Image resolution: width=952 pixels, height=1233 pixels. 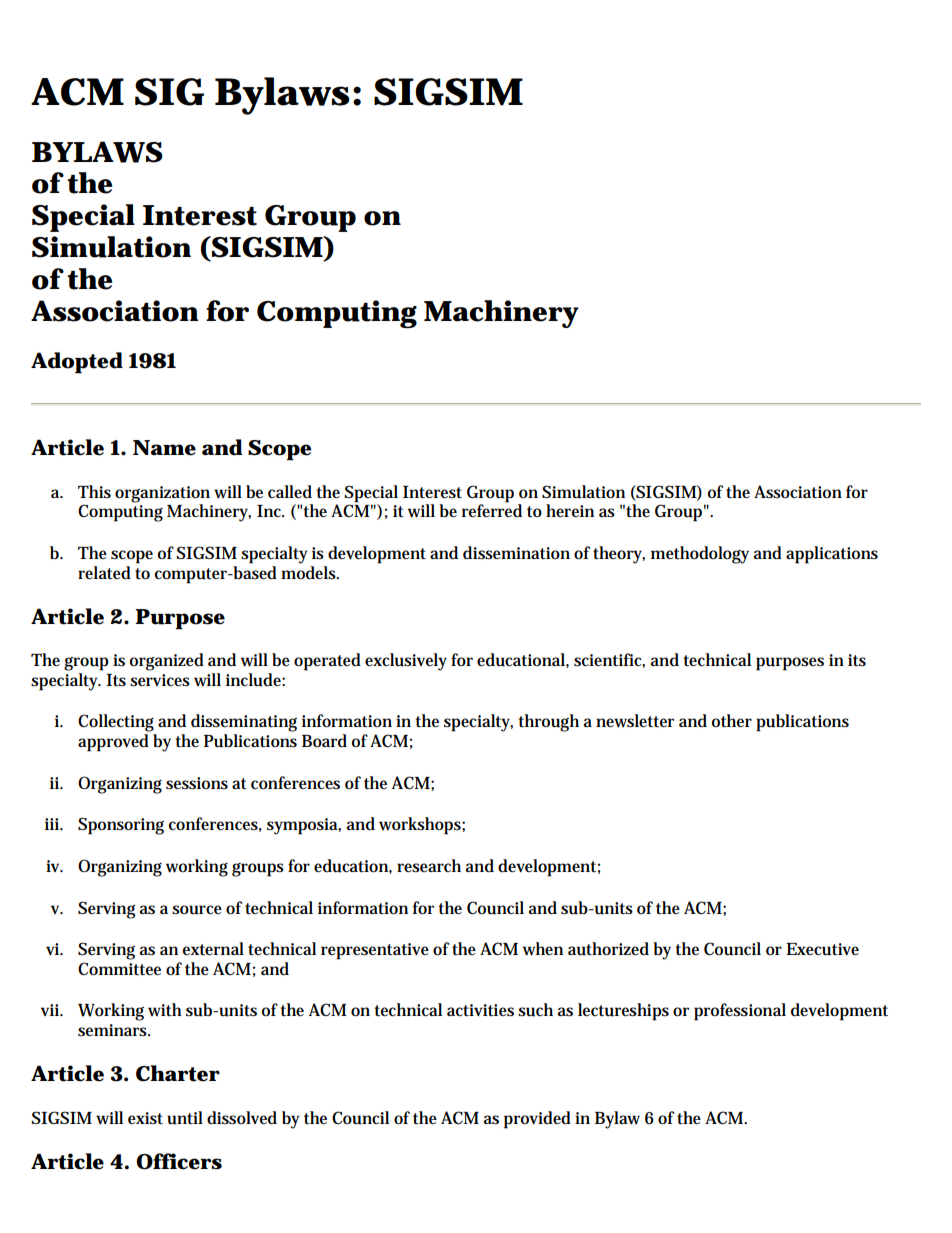 What do you see at coordinates (732, 721) in the image?
I see `other` at bounding box center [732, 721].
